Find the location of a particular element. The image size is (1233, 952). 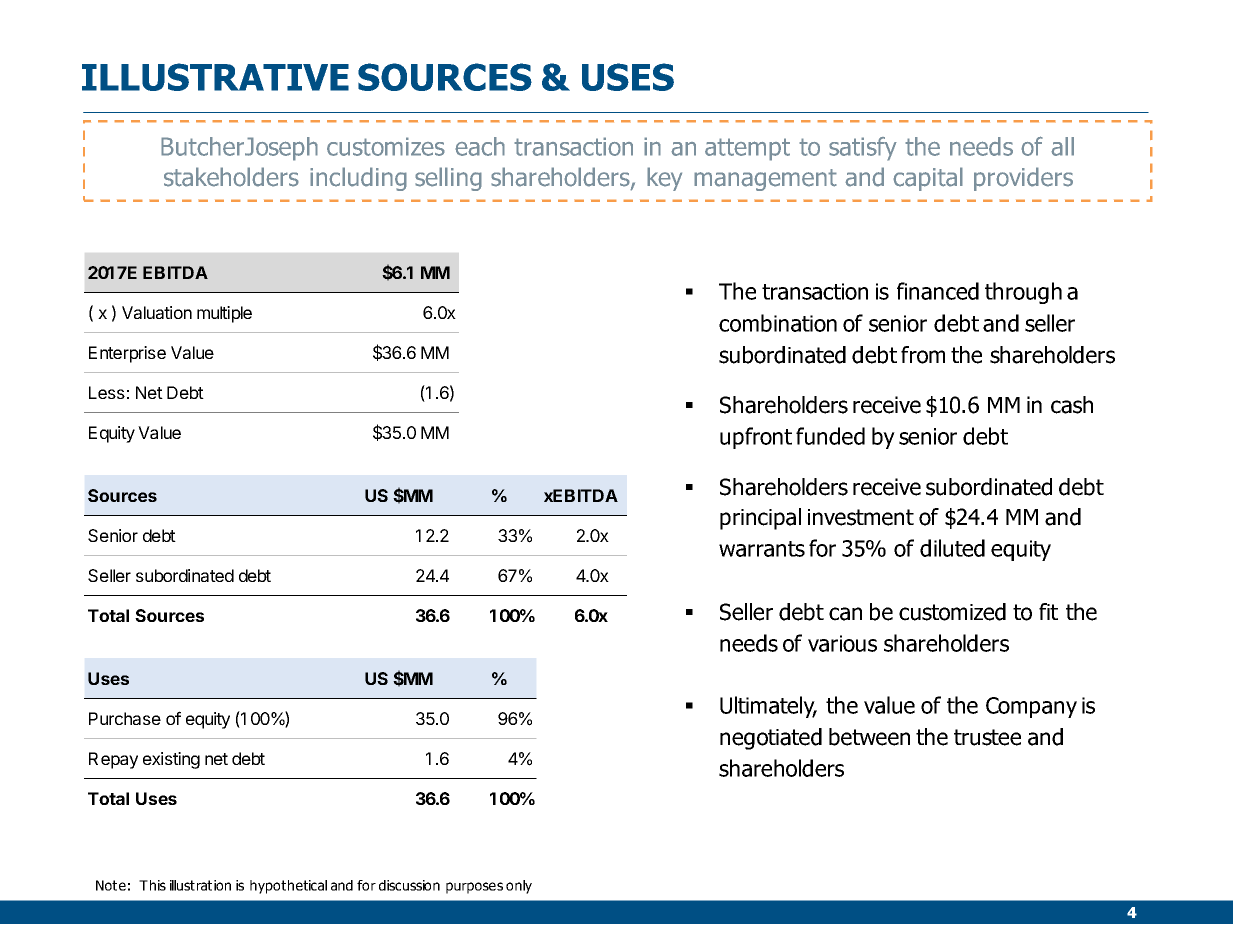

illustration is located at coordinates (200, 885).
